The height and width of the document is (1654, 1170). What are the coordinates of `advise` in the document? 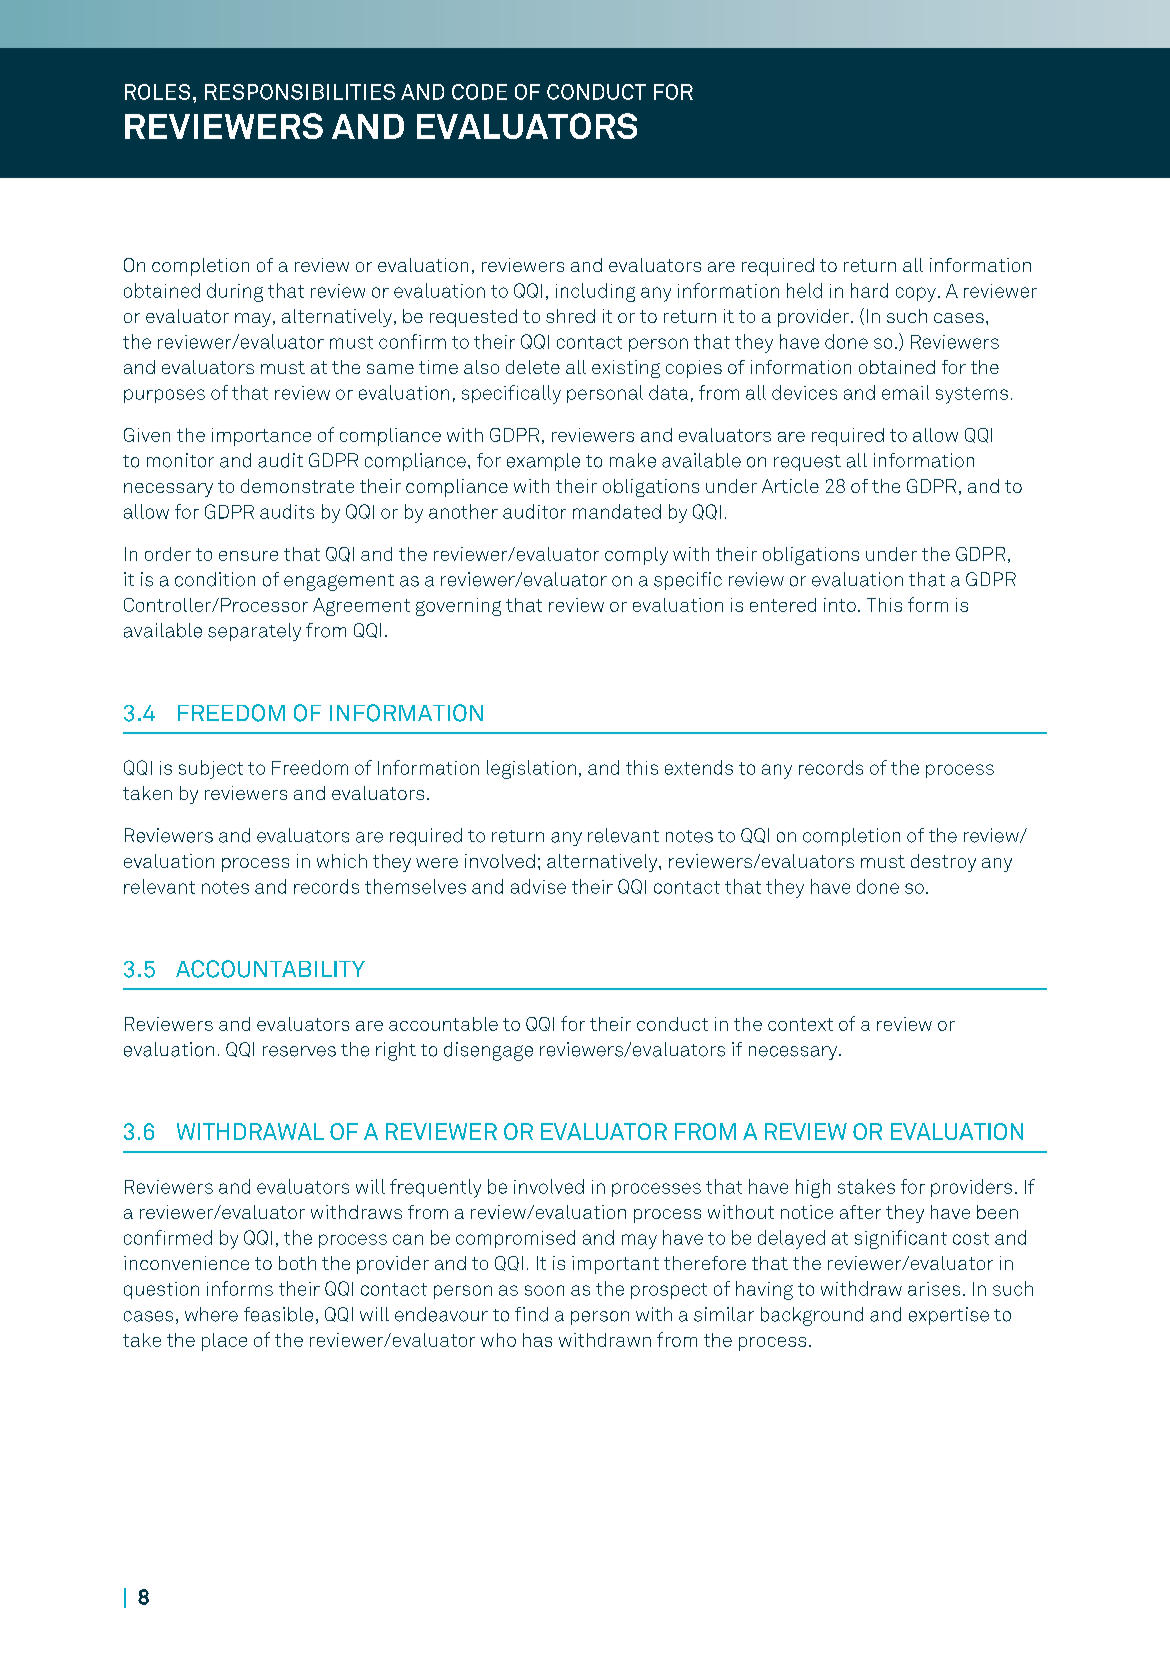 It's located at (538, 886).
